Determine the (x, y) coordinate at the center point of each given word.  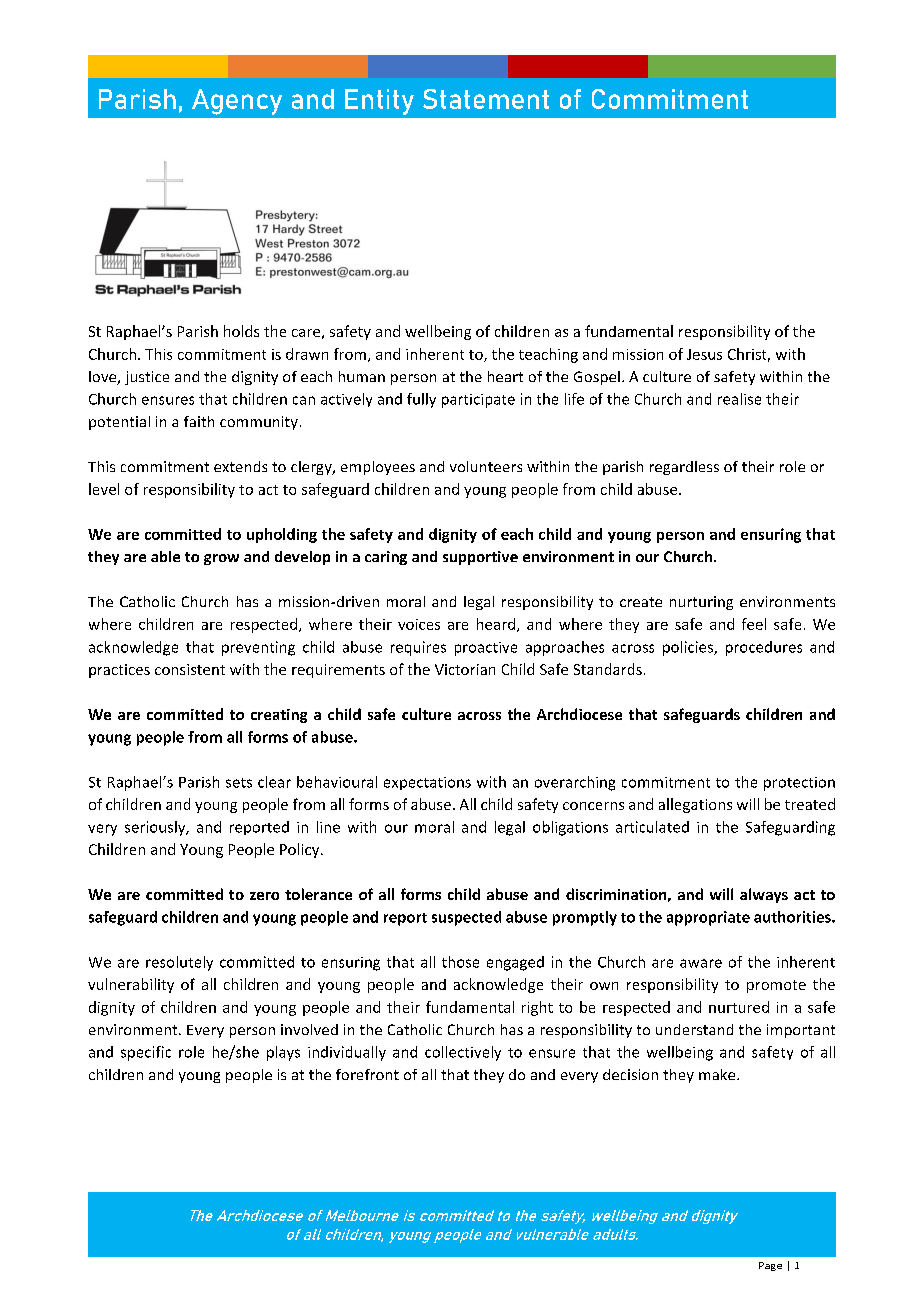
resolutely (179, 963)
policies (689, 648)
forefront (367, 1074)
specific (146, 1053)
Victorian (465, 669)
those (460, 962)
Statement (486, 99)
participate (478, 401)
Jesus (704, 354)
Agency (237, 102)
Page (770, 1266)
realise (739, 399)
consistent (190, 669)
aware (701, 963)
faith (199, 421)
